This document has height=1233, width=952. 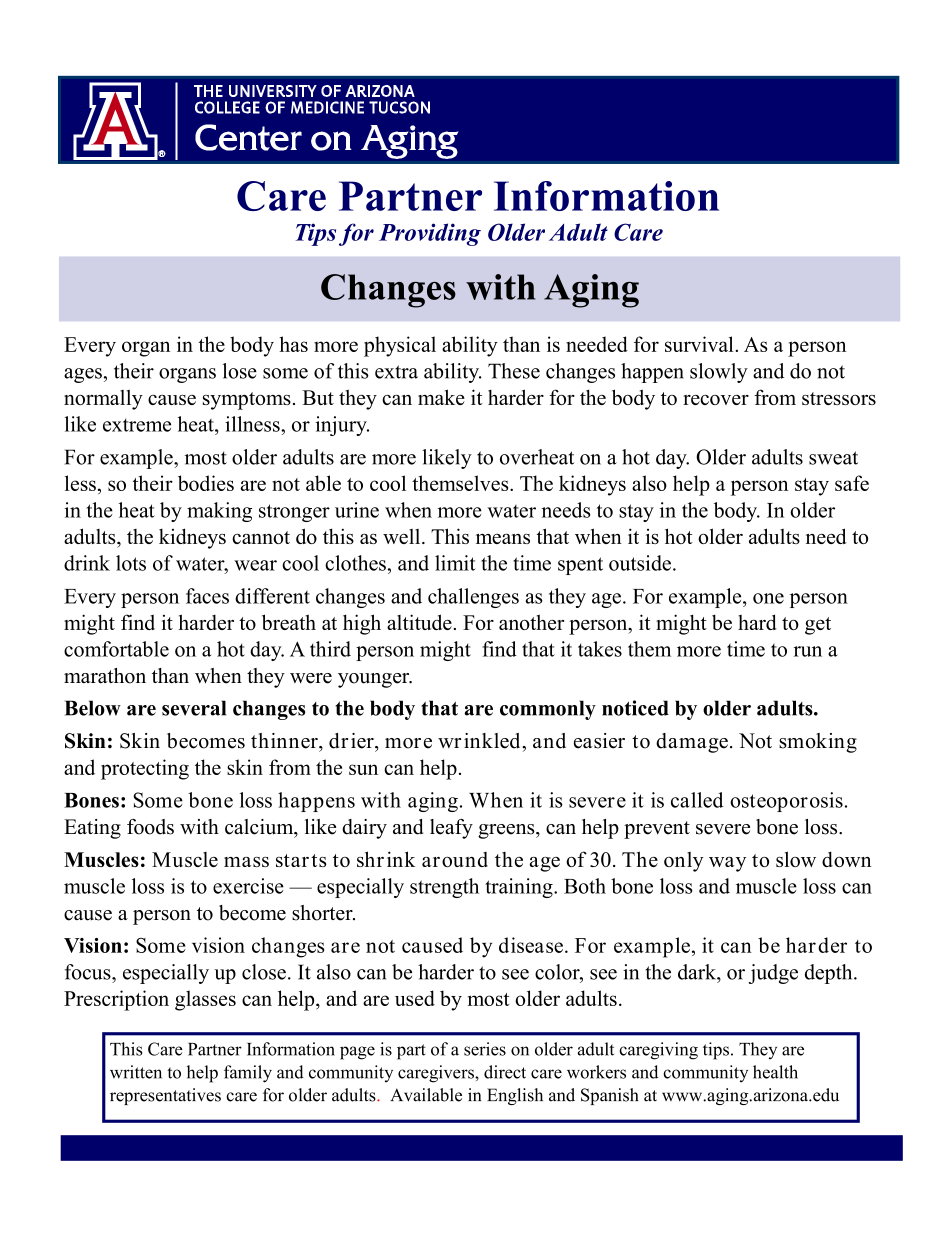 What do you see at coordinates (503, 539) in the document?
I see `means` at bounding box center [503, 539].
